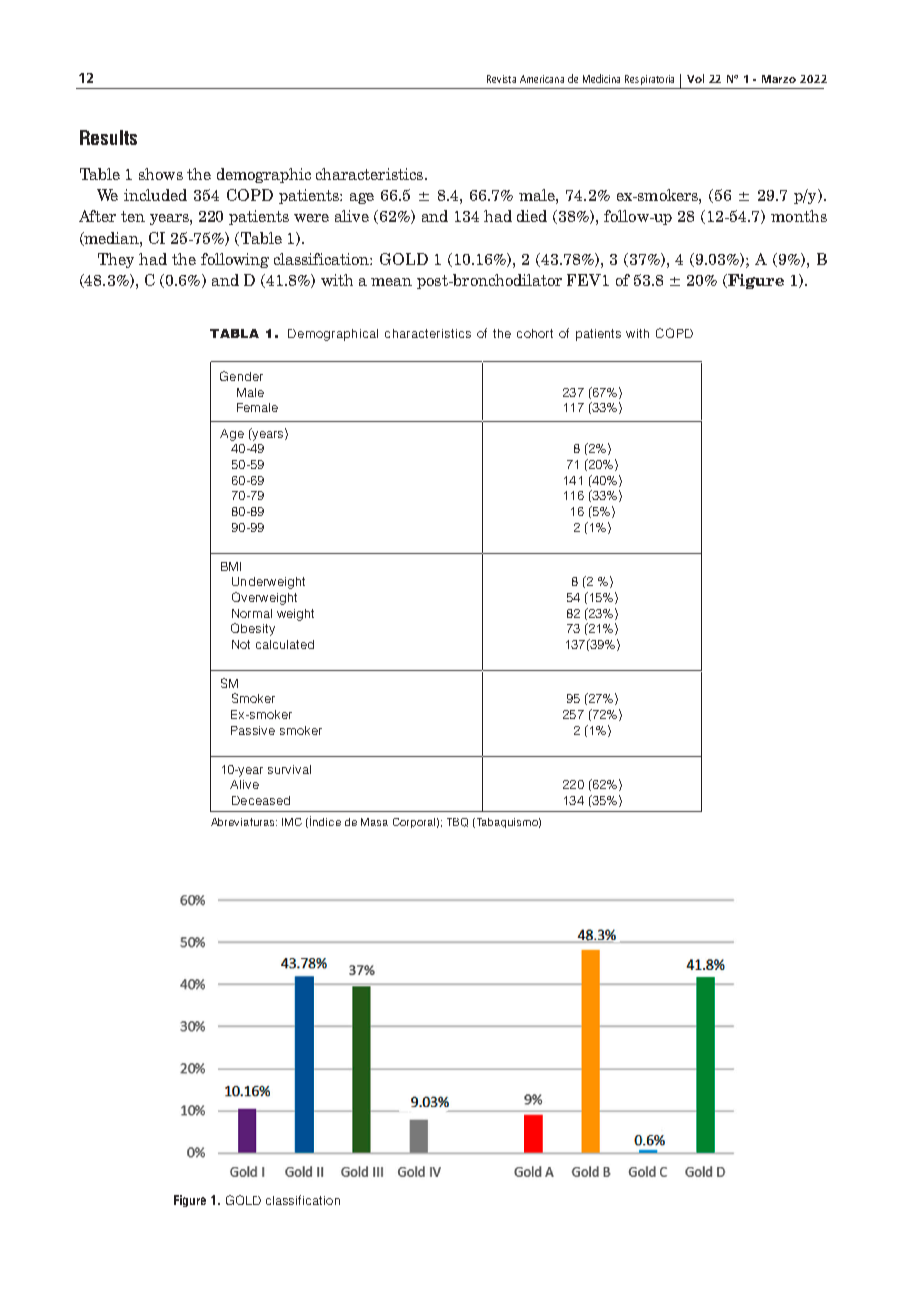 Image resolution: width=924 pixels, height=1294 pixels. I want to click on cohort, so click(535, 333).
